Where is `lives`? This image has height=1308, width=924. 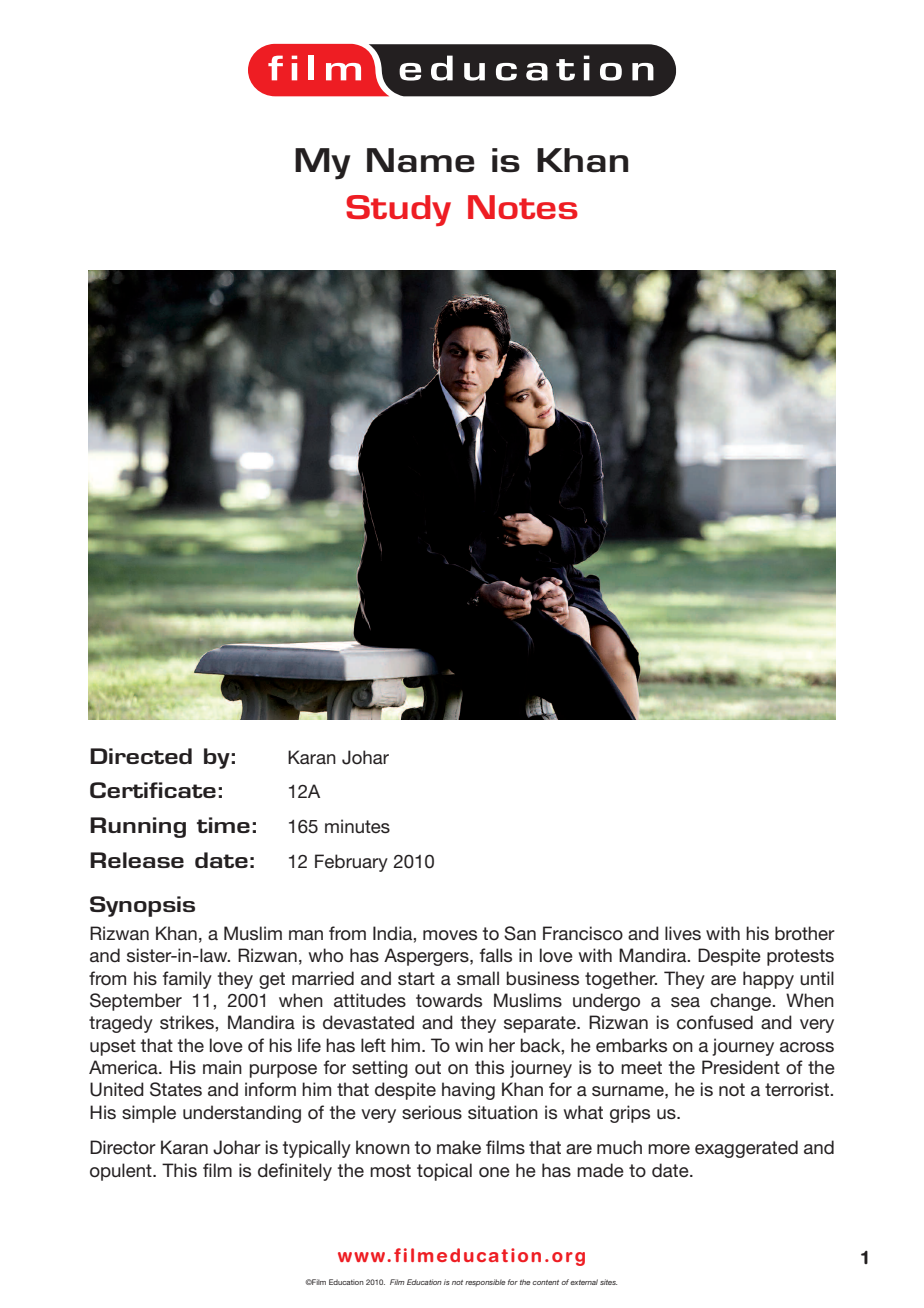 lives is located at coordinates (683, 933).
